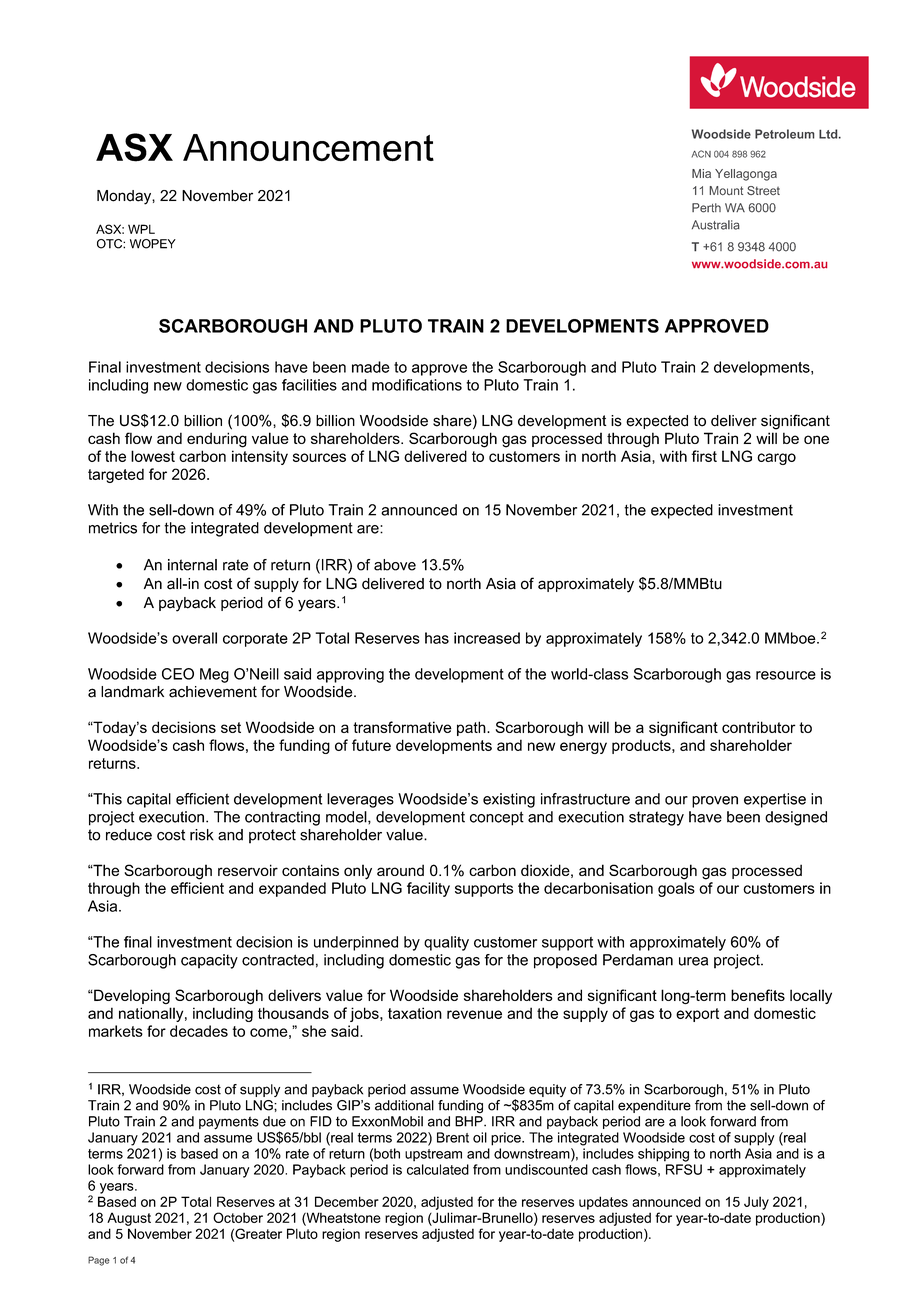 Image resolution: width=924 pixels, height=1308 pixels. I want to click on calculated, so click(438, 1169).
